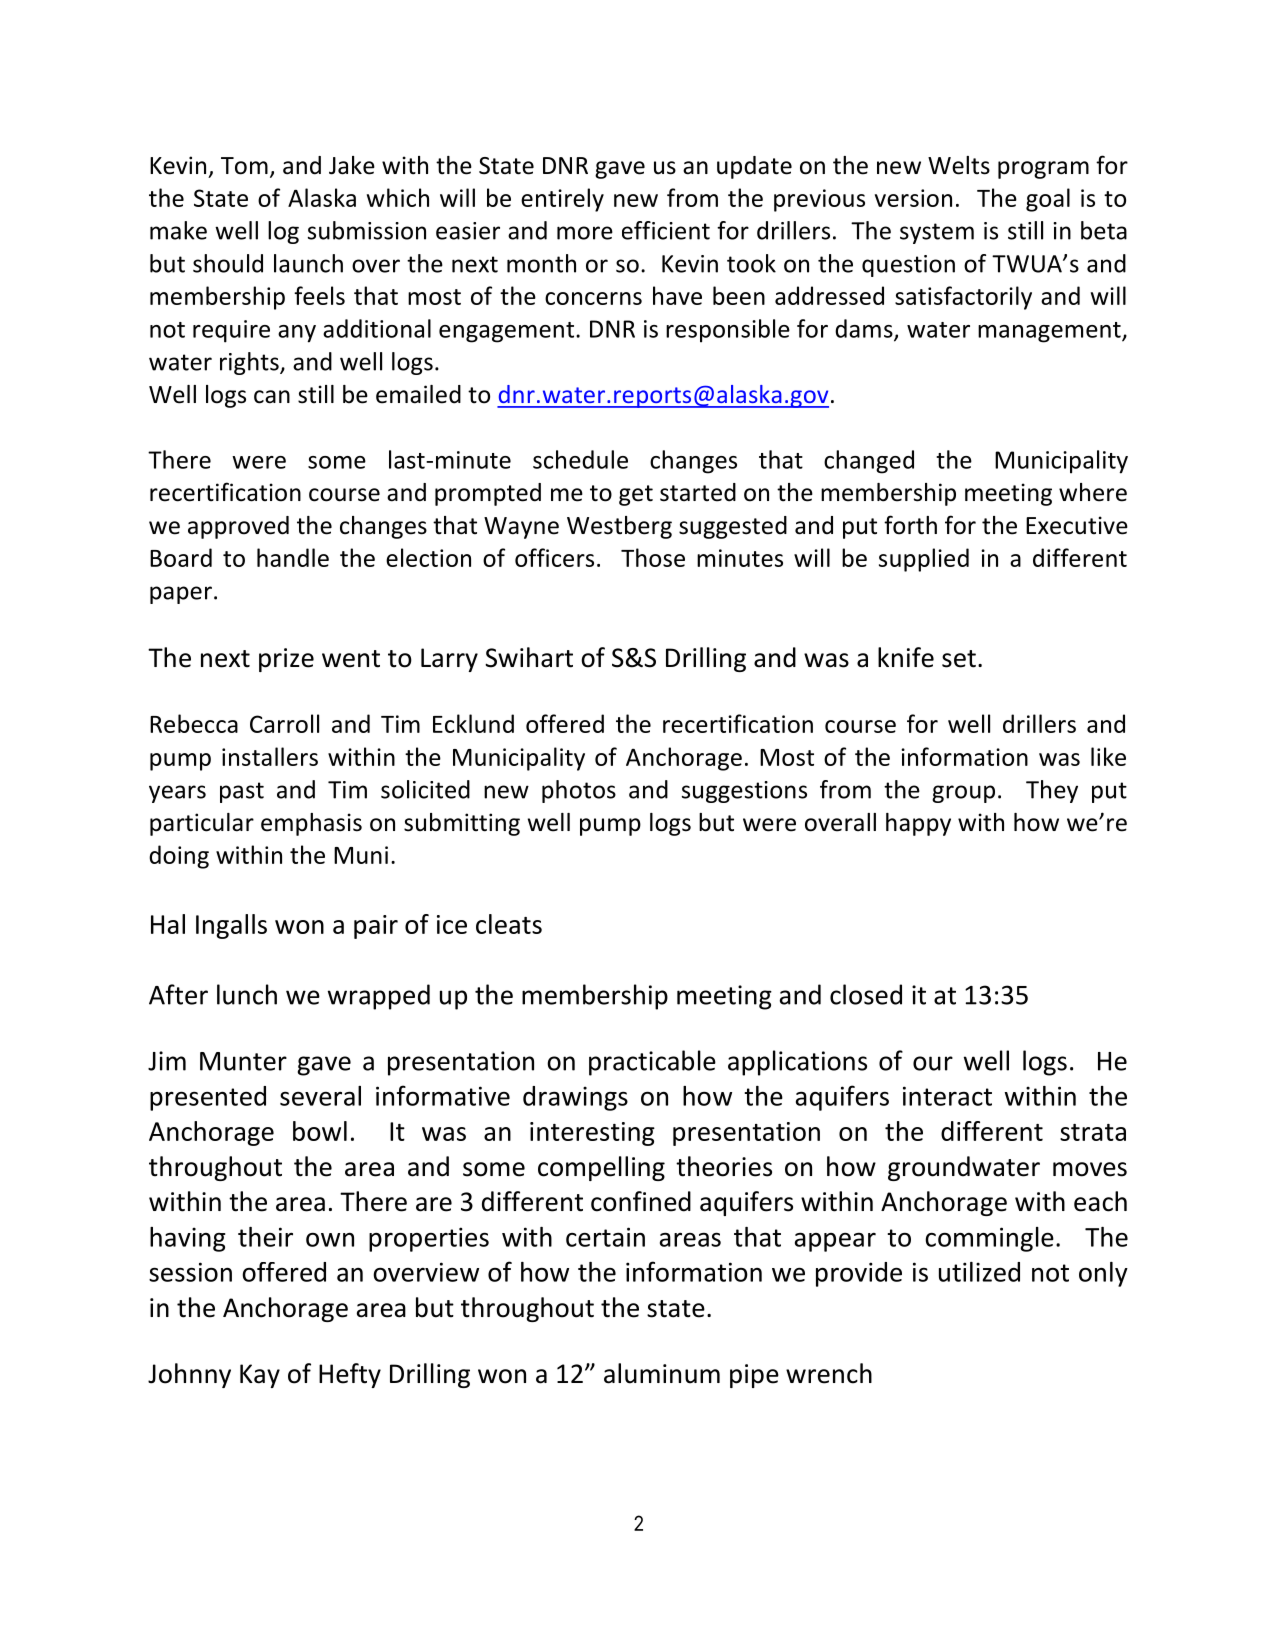  What do you see at coordinates (244, 166) in the screenshot?
I see `Tom` at bounding box center [244, 166].
